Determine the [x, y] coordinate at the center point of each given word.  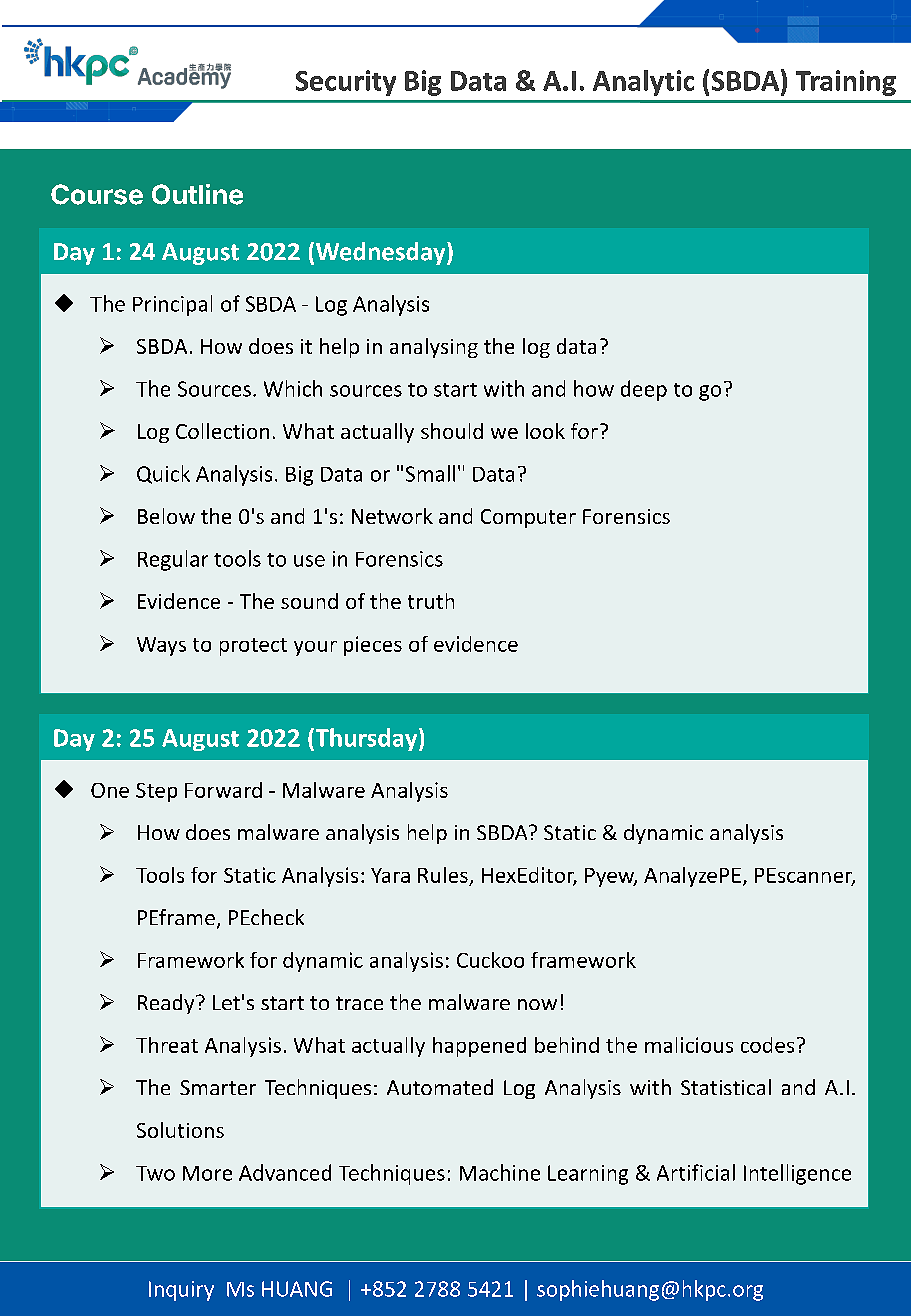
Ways [161, 646]
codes [767, 1045]
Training [846, 83]
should [452, 431]
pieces [373, 646]
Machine [500, 1172]
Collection [222, 431]
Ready [167, 1004]
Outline [197, 194]
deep [644, 390]
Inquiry [181, 1291]
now [537, 1004]
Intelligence [797, 1174]
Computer [528, 518]
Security [346, 83]
